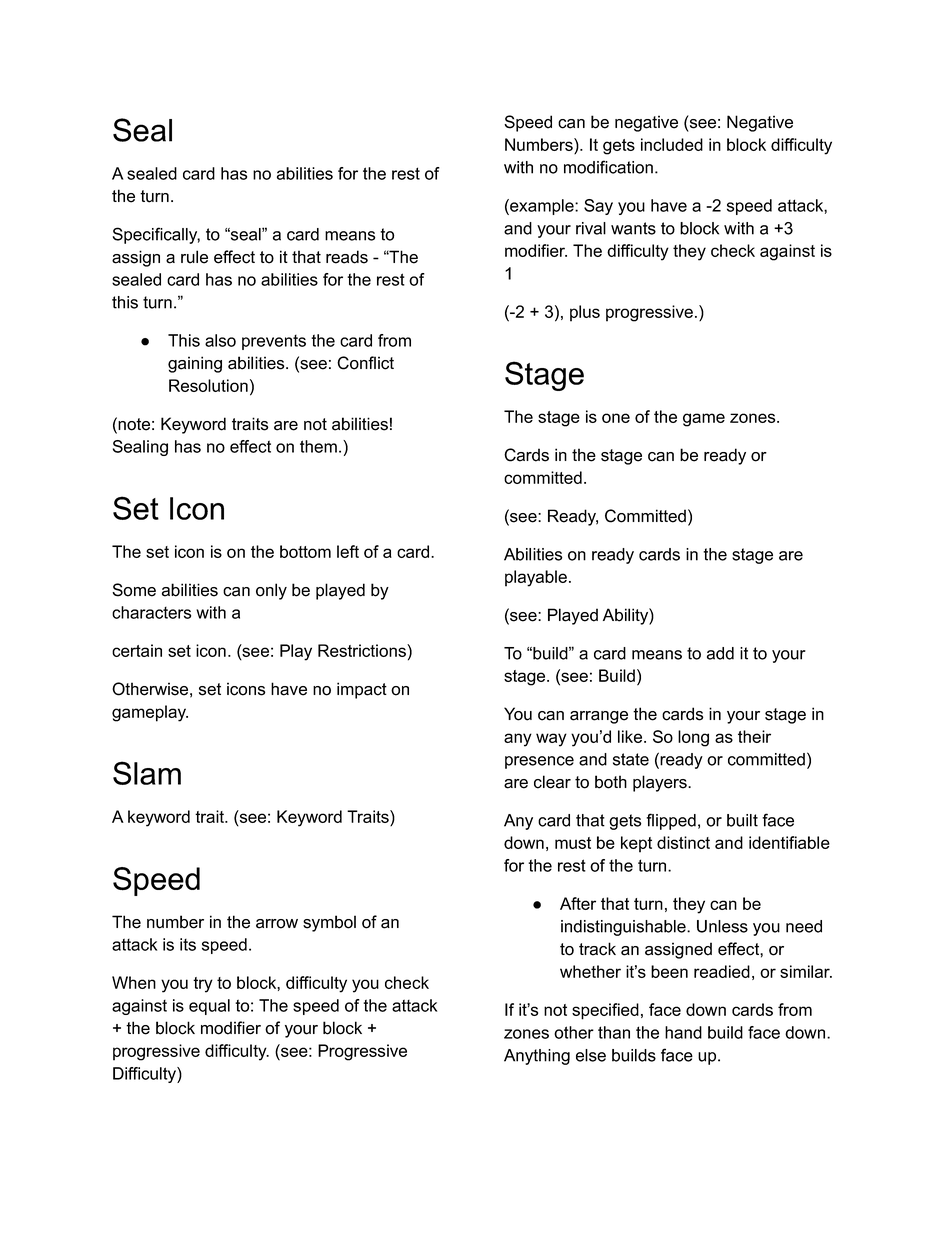  I want to click on included, so click(672, 144).
